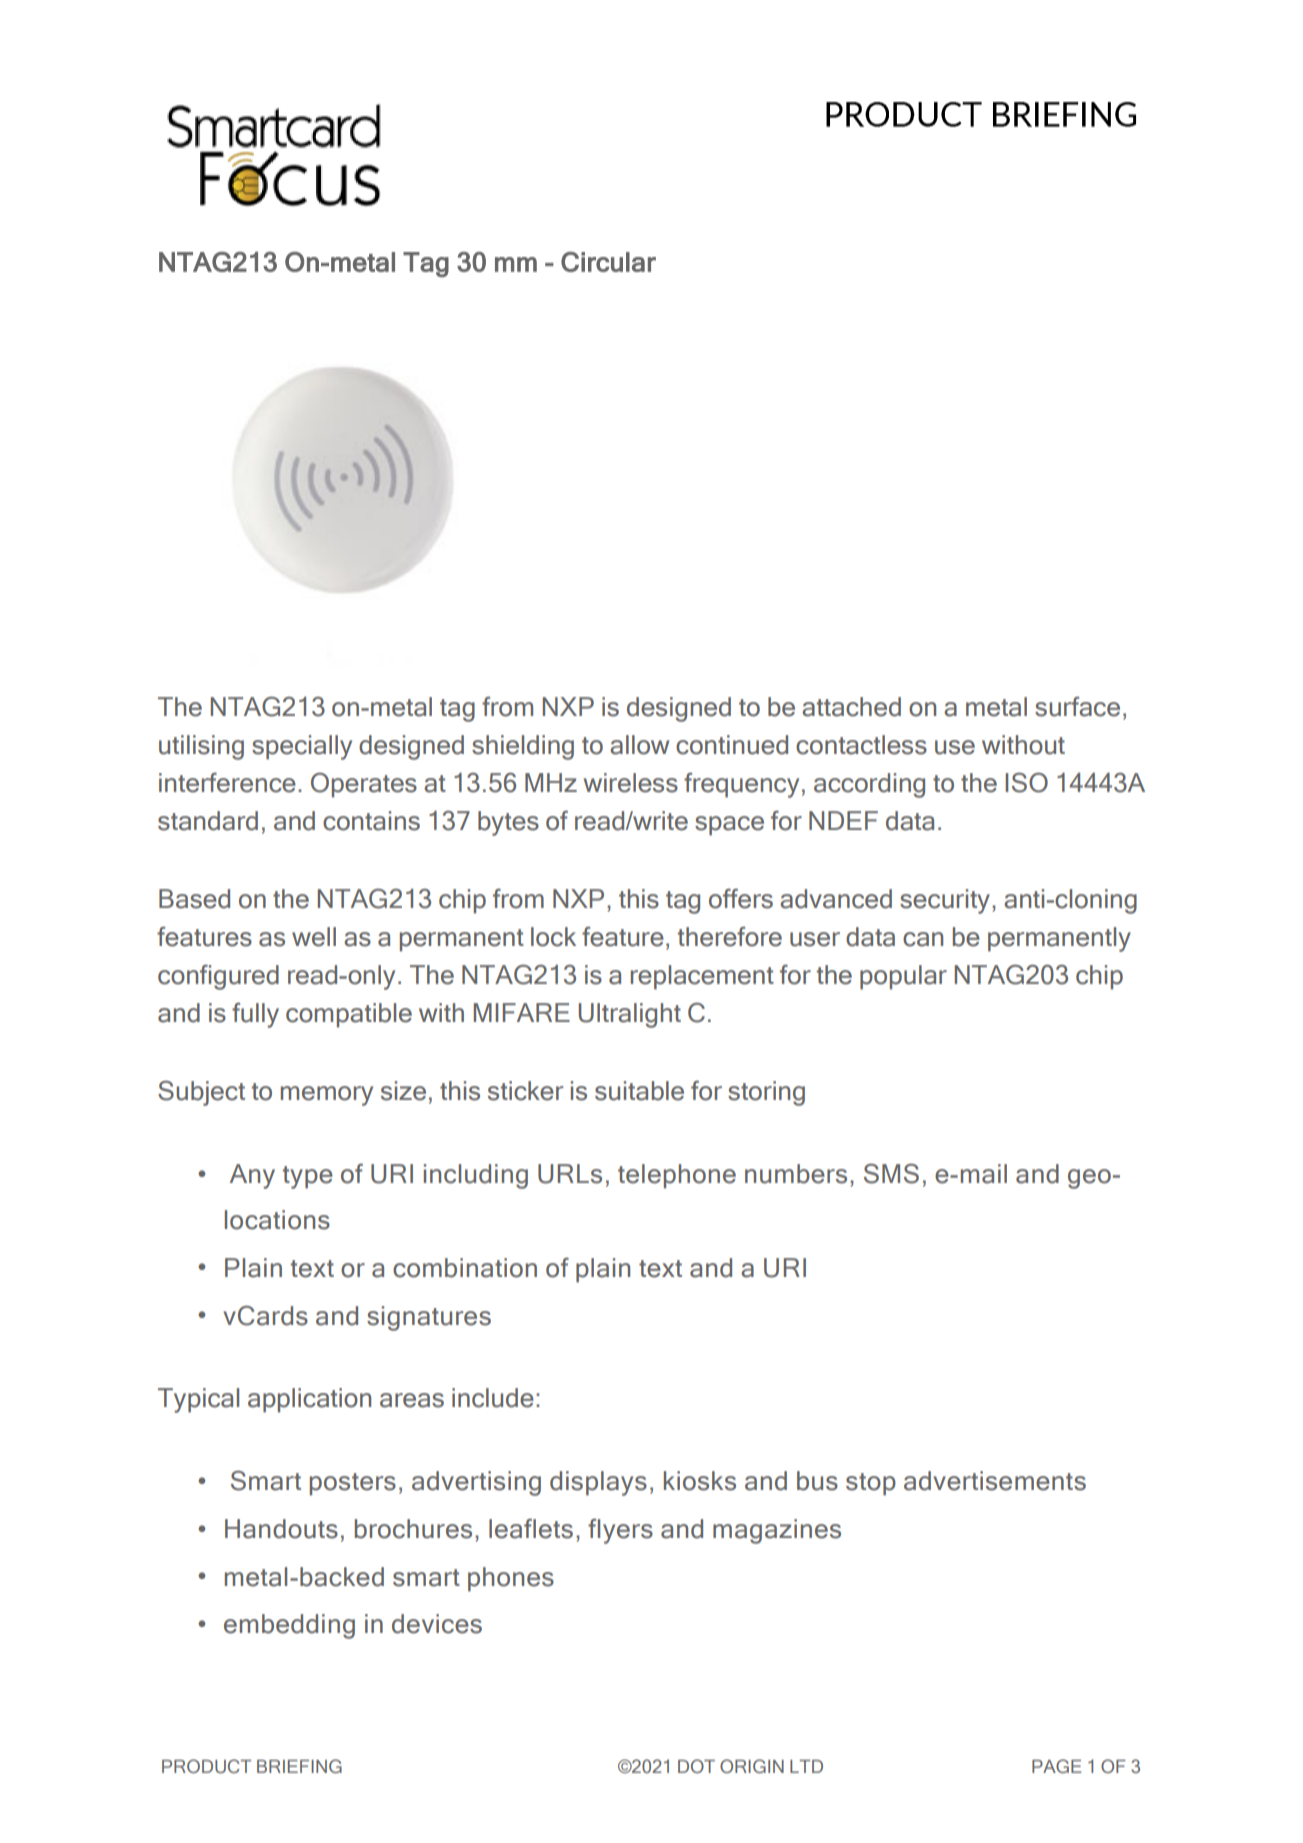  What do you see at coordinates (639, 745) in the document?
I see `allow` at bounding box center [639, 745].
